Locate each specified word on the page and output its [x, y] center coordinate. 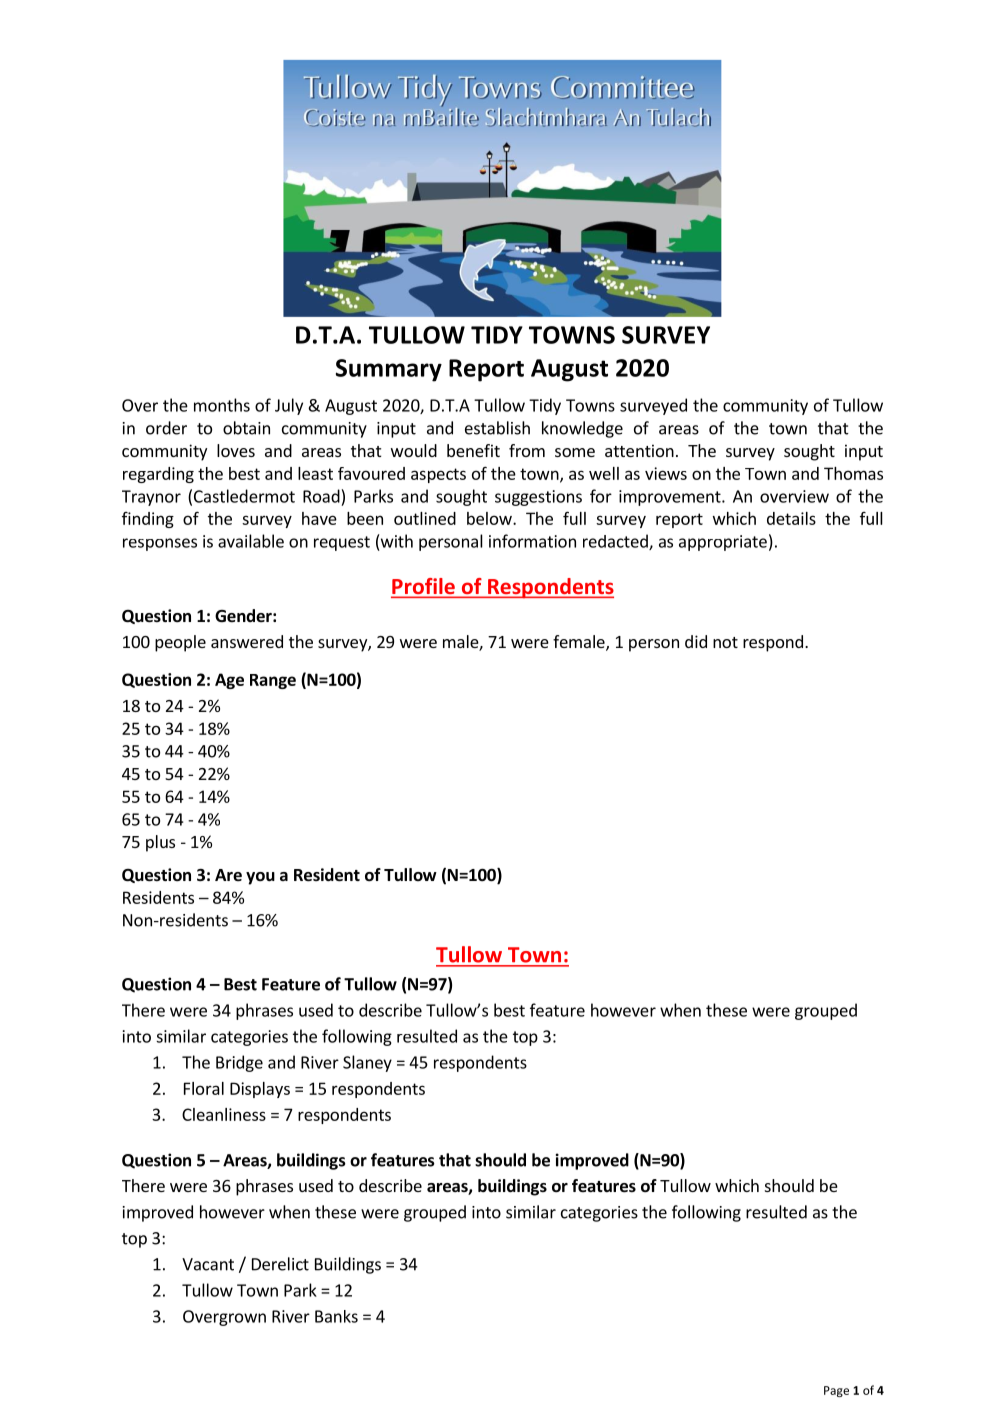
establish [497, 428]
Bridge [239, 1063]
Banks [336, 1316]
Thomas [853, 473]
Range [273, 681]
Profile [424, 587]
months [222, 405]
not [725, 642]
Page [836, 1391]
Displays [260, 1090]
